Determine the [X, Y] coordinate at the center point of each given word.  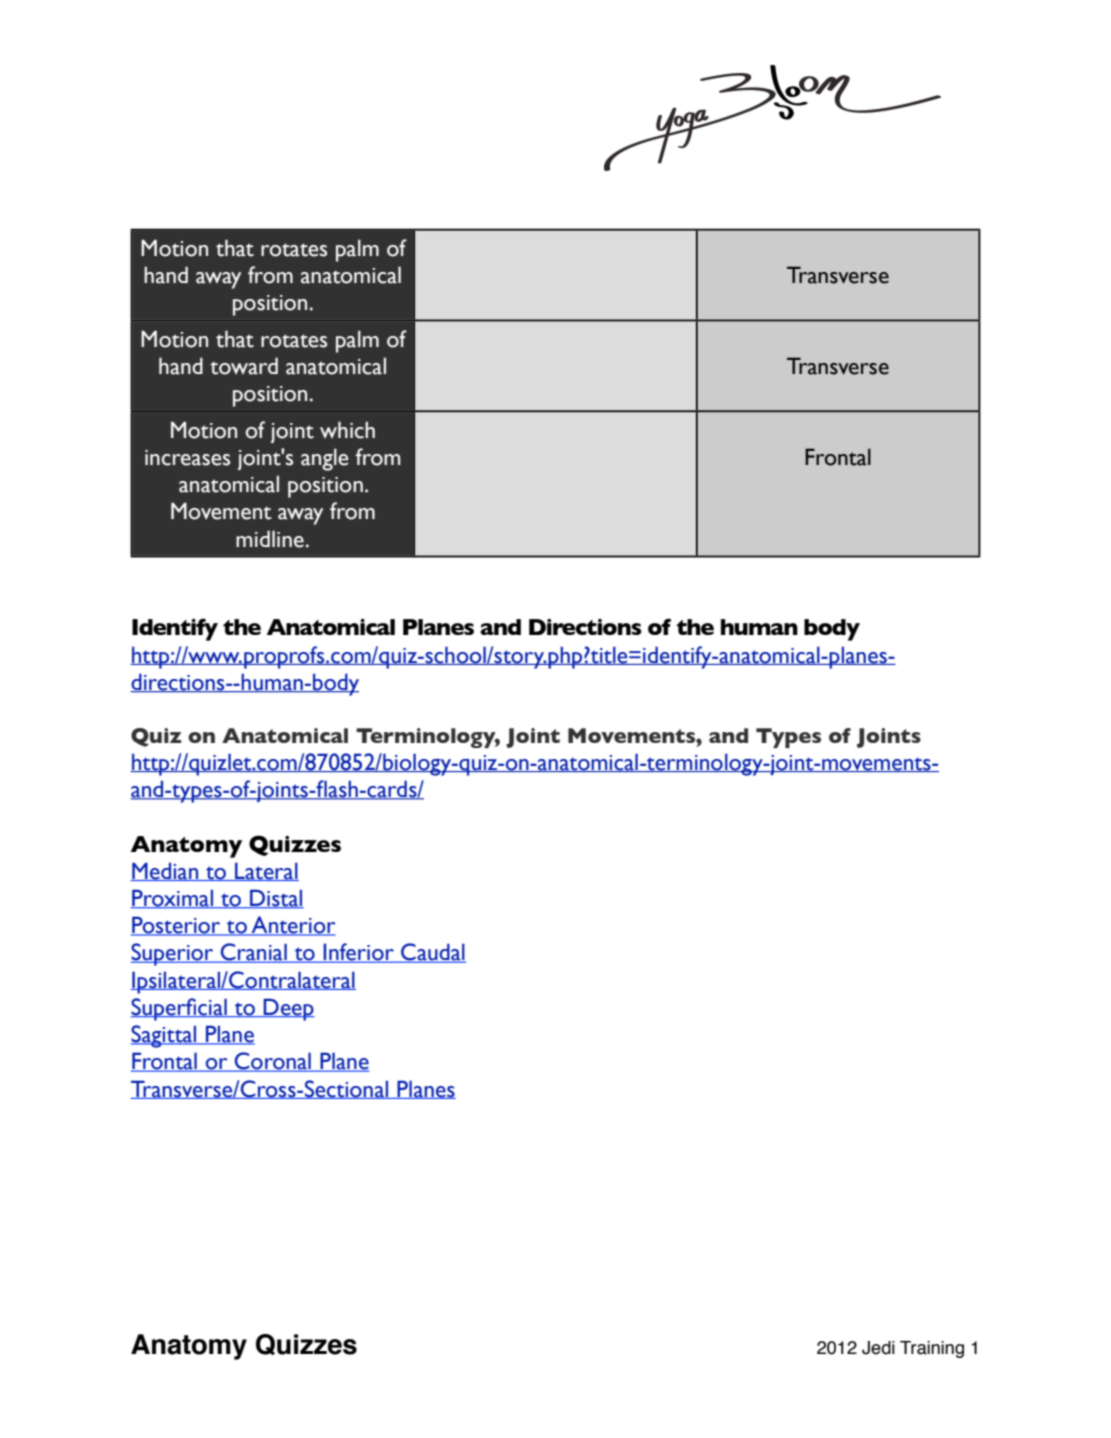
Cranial [254, 953]
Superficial [180, 1009]
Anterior [292, 926]
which [347, 430]
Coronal [273, 1062]
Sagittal [165, 1036]
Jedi [878, 1348]
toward [244, 366]
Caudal [432, 953]
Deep [288, 1009]
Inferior [359, 953]
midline [270, 539]
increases [187, 458]
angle [325, 459]
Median [166, 871]
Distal [276, 899]
